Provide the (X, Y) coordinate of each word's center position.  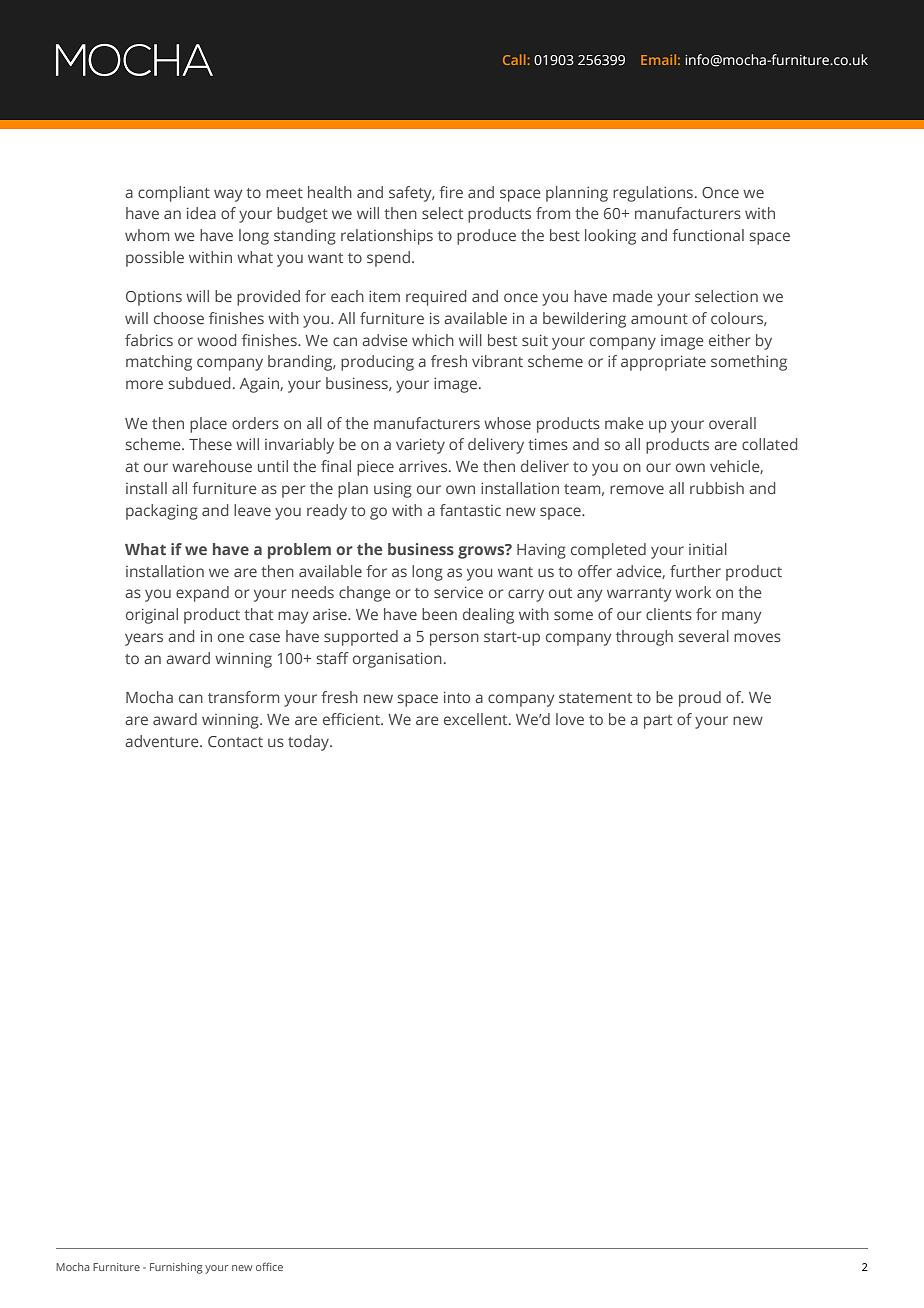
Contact (235, 741)
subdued (199, 383)
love (570, 719)
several (704, 636)
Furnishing (176, 1268)
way (228, 195)
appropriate (663, 363)
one (231, 637)
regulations (653, 194)
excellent (477, 719)
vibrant (497, 361)
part (658, 722)
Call (514, 59)
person (454, 639)
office (269, 1266)
